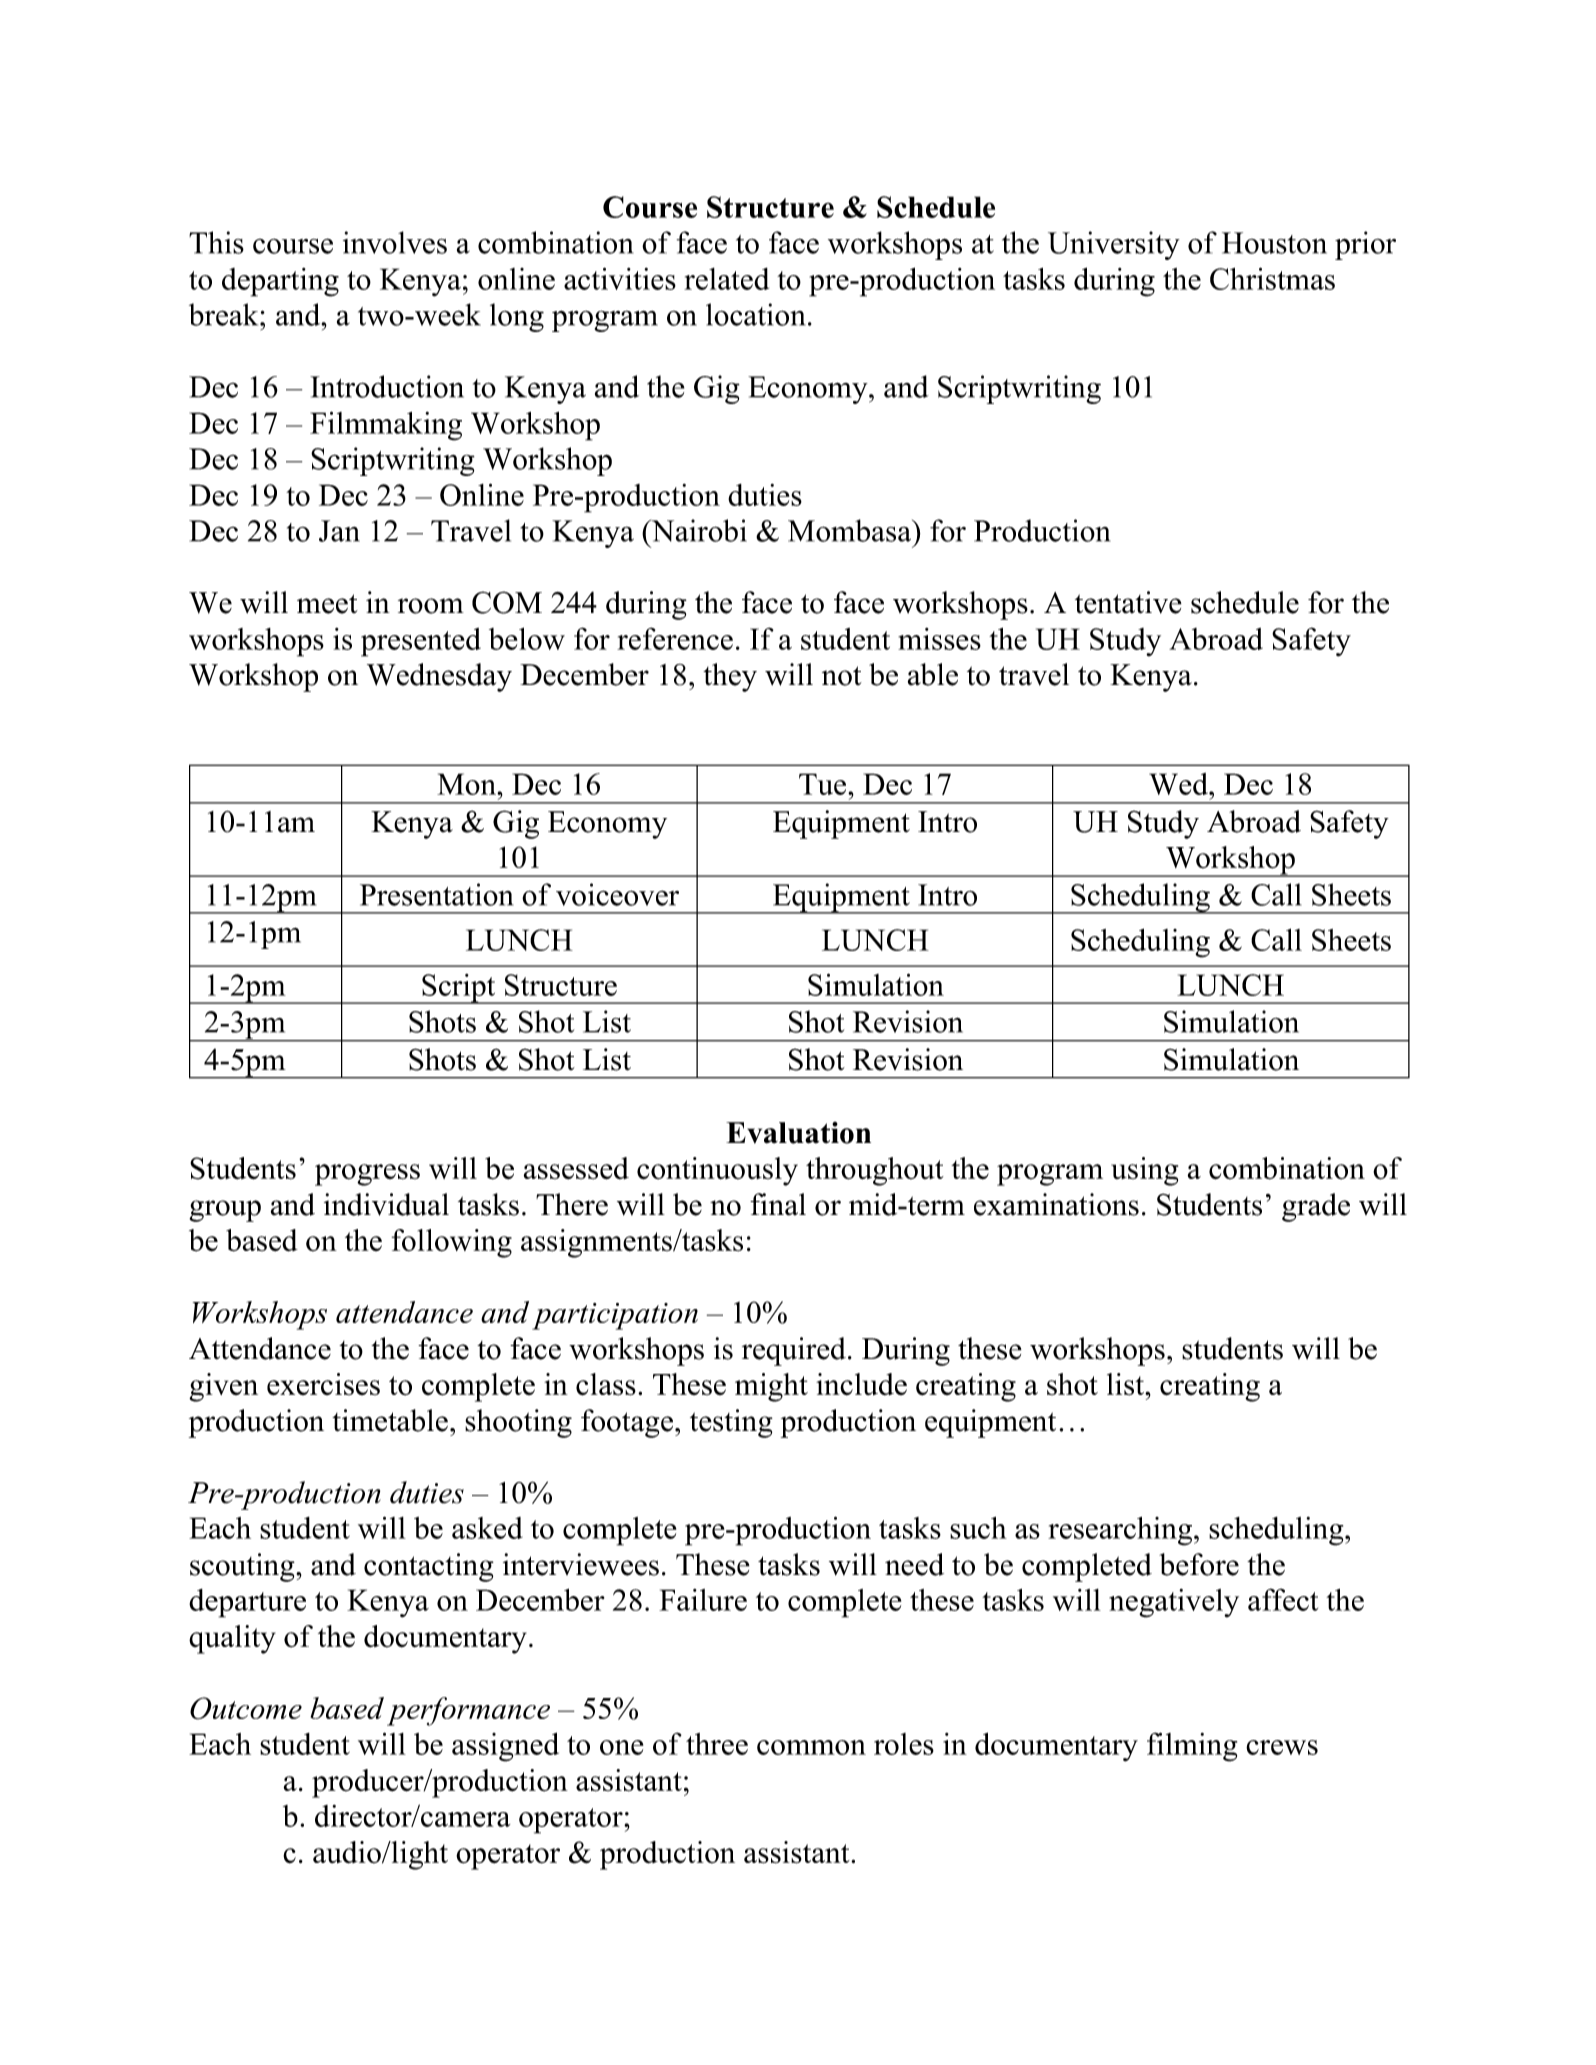 The height and width of the screenshot is (2065, 1596). Describe the element at coordinates (811, 1747) in the screenshot. I see `common` at that location.
